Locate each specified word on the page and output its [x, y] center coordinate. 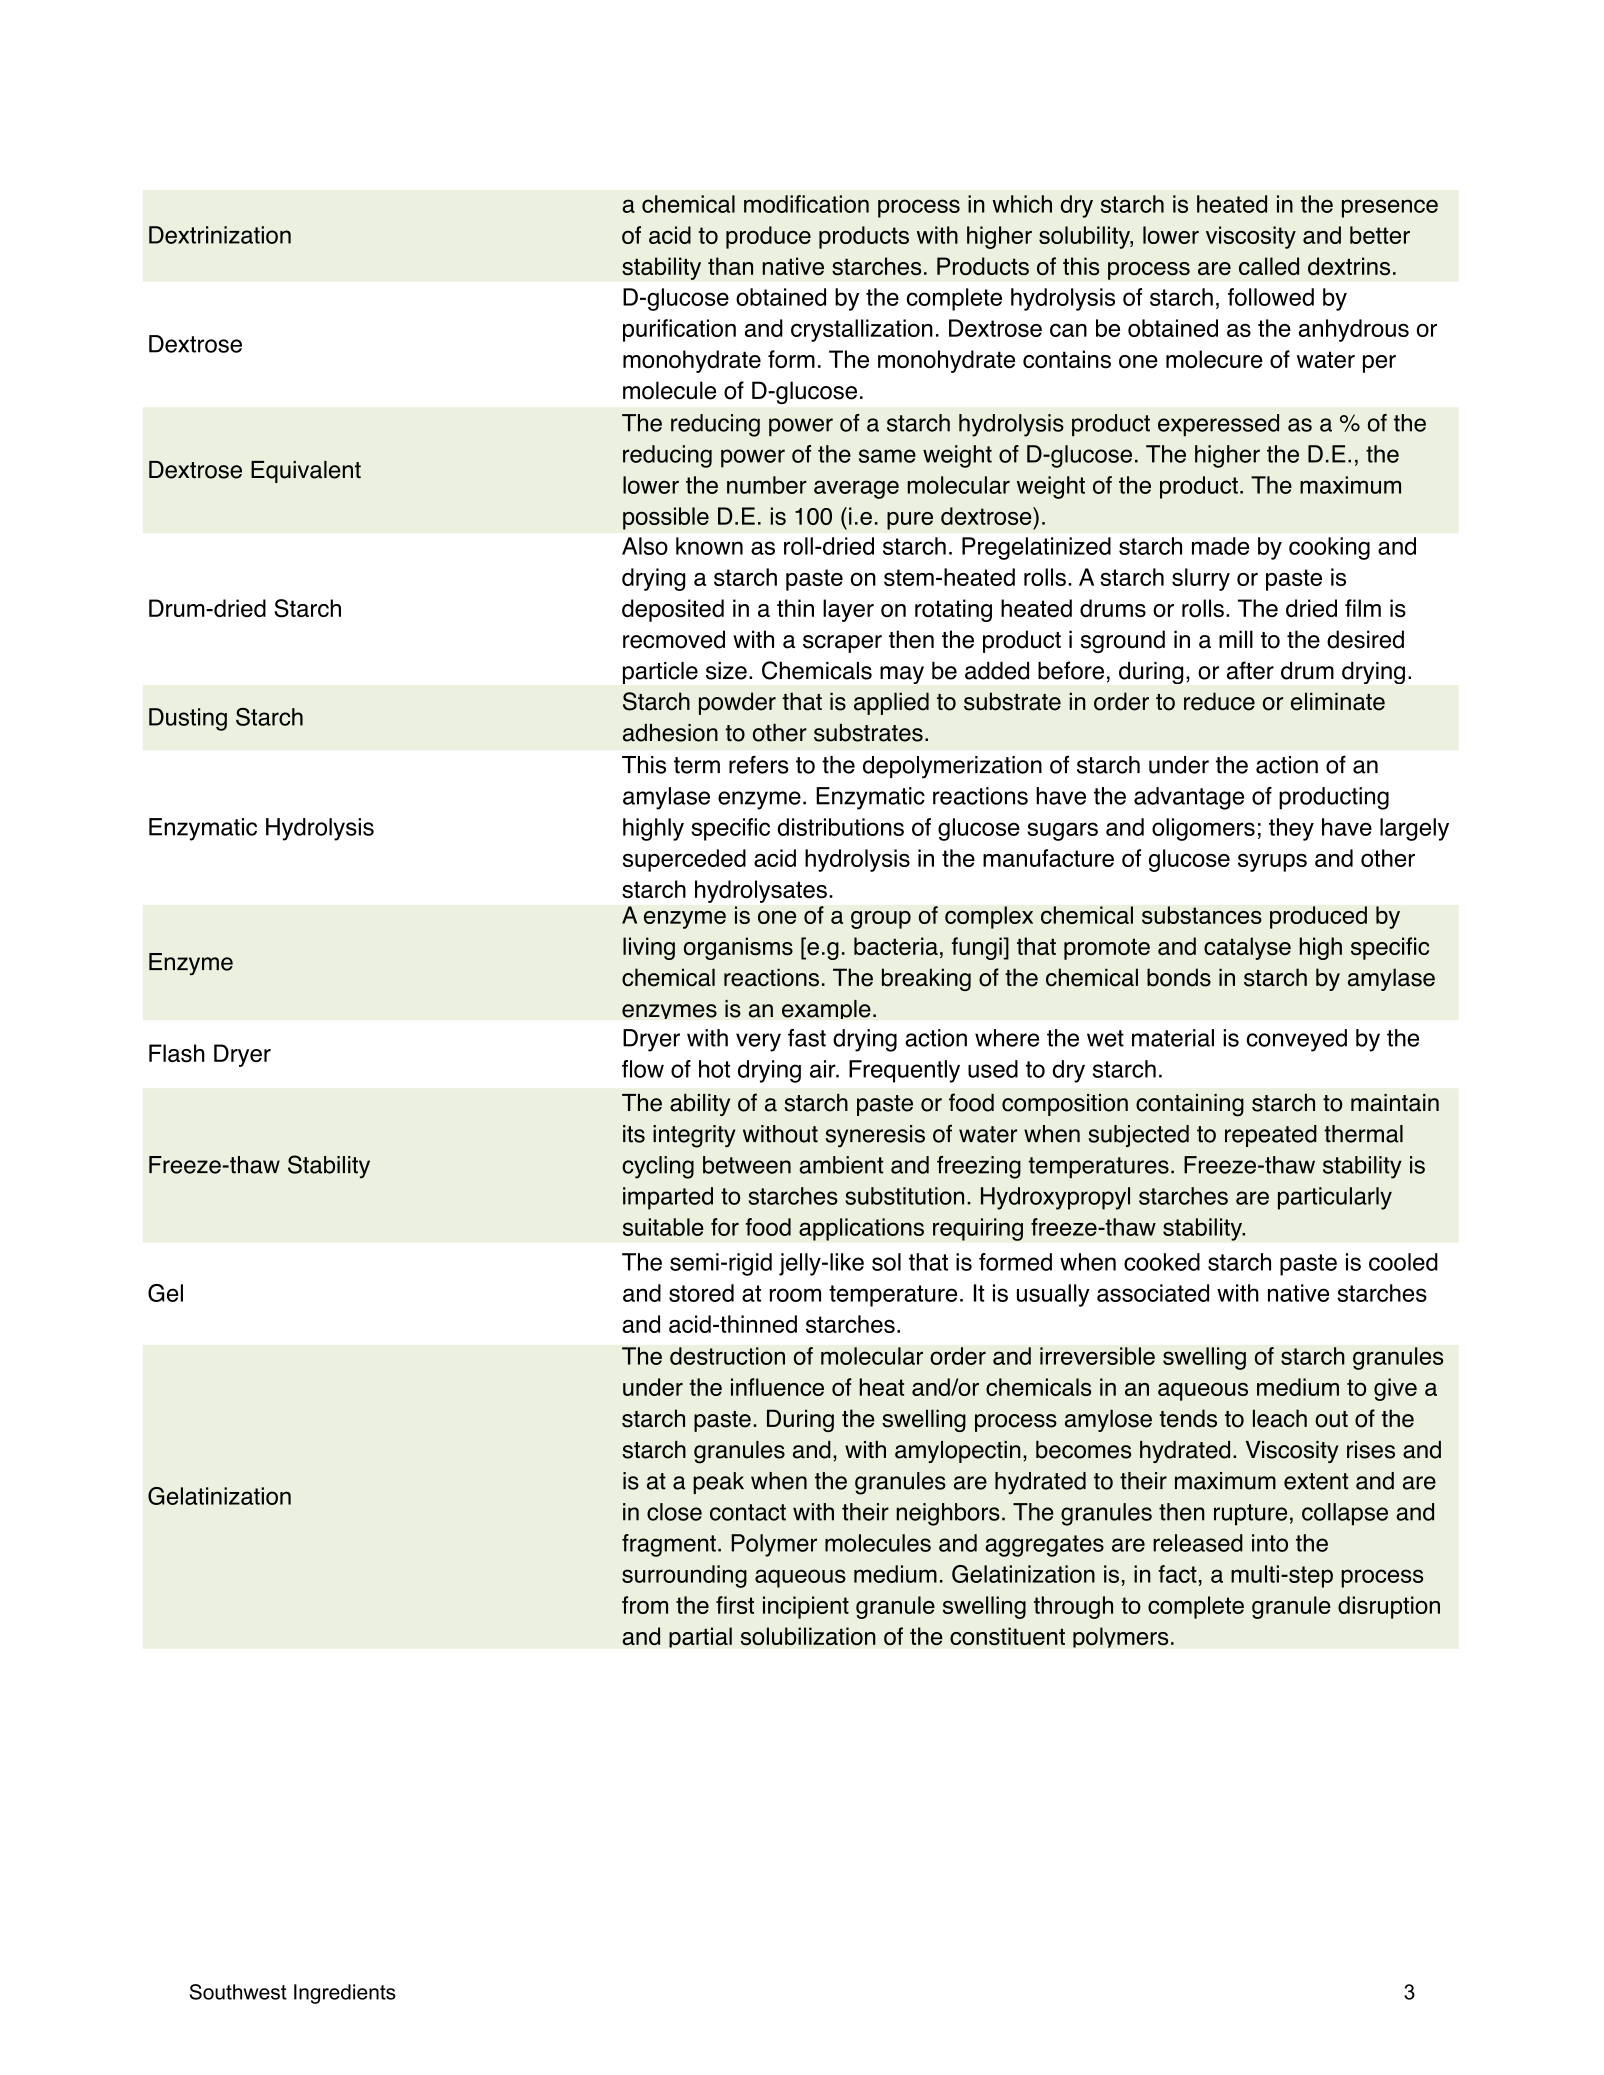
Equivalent [306, 472]
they [1291, 829]
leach [1280, 1418]
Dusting [188, 719]
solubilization [808, 1636]
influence [777, 1387]
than [730, 266]
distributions [840, 827]
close [674, 1512]
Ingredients [345, 1994]
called [1269, 266]
